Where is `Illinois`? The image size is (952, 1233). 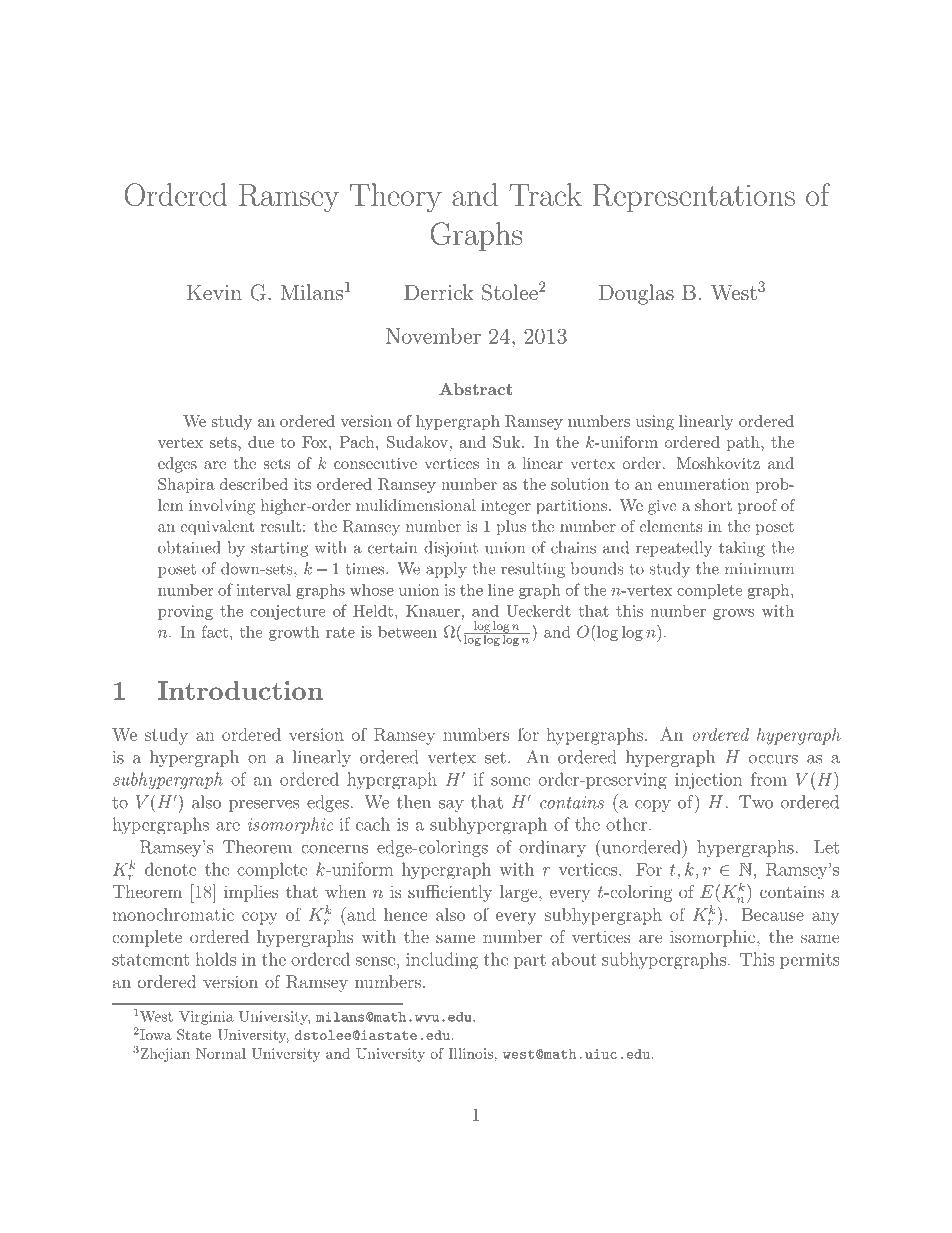 Illinois is located at coordinates (470, 1053).
